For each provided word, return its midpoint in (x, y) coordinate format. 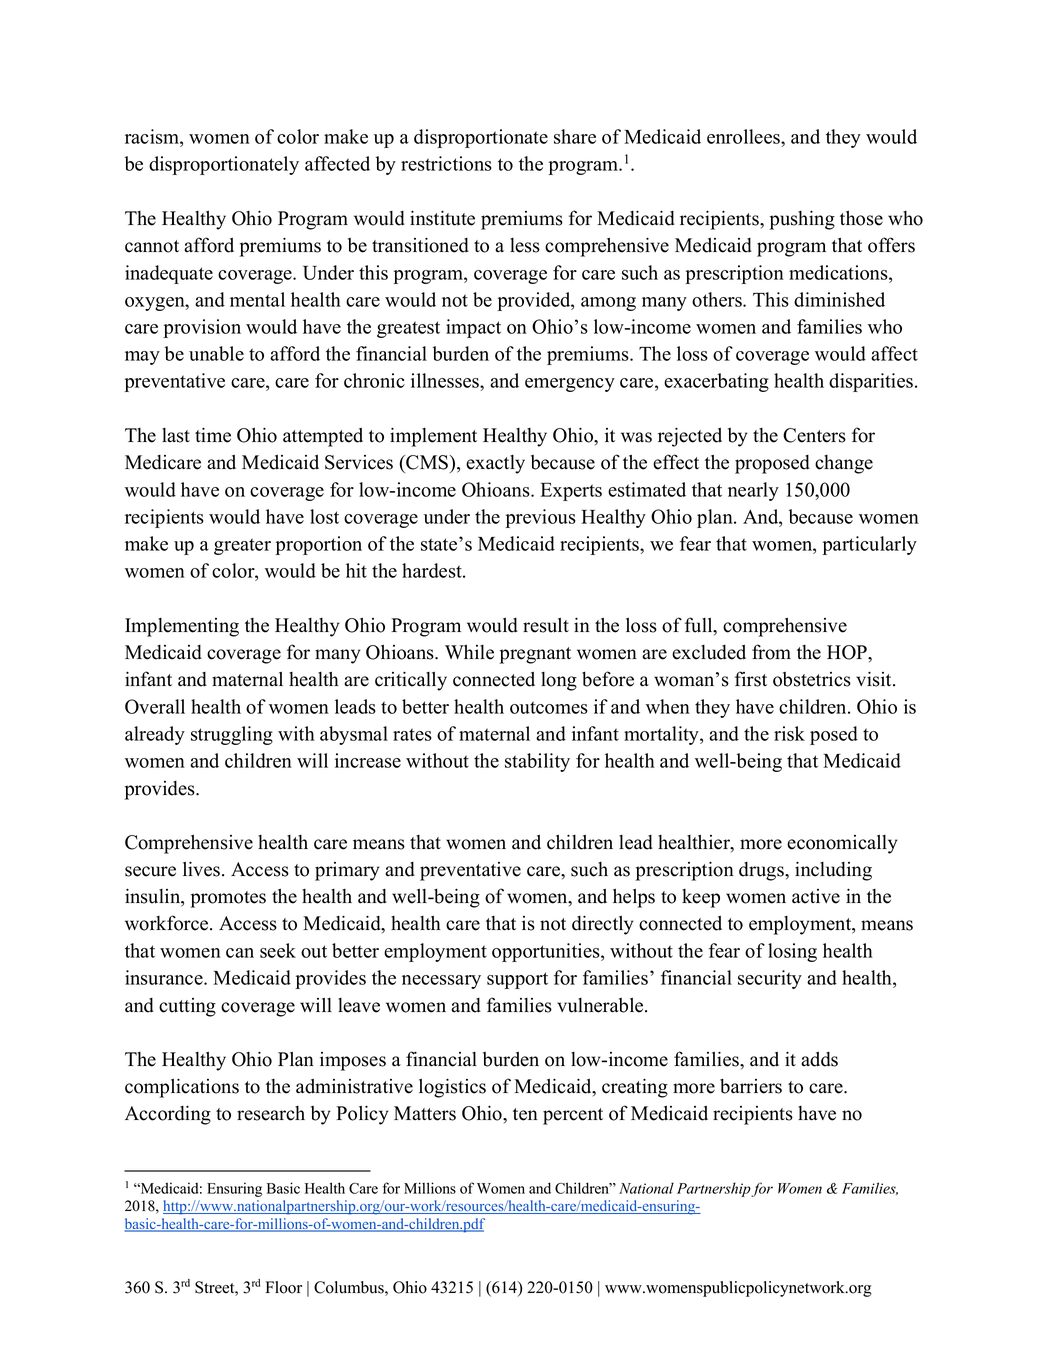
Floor (283, 1287)
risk (789, 733)
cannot (152, 246)
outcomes (549, 707)
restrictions (446, 163)
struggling (232, 735)
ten (525, 1114)
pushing (802, 220)
